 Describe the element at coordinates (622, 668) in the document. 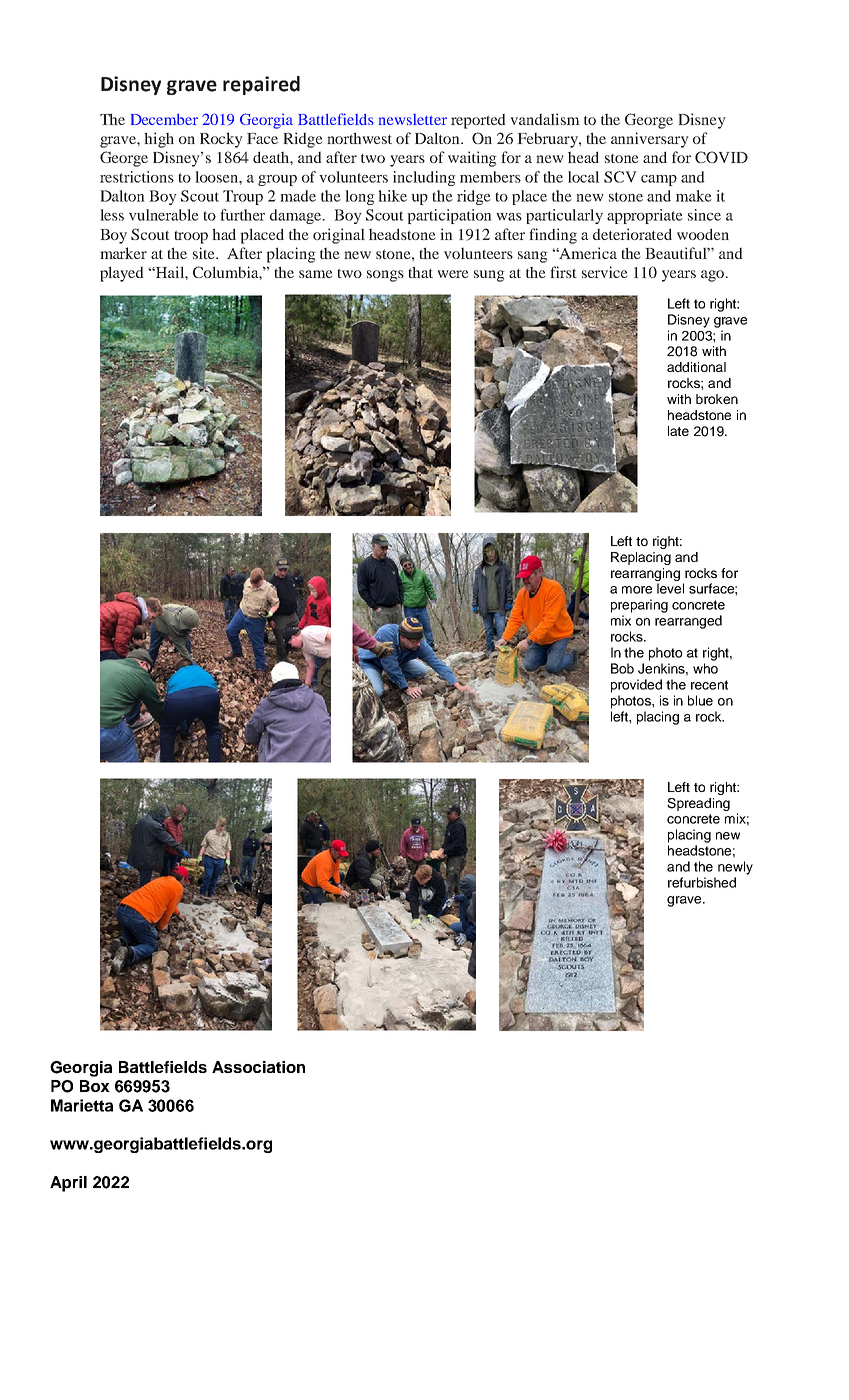

I see `Bob` at that location.
